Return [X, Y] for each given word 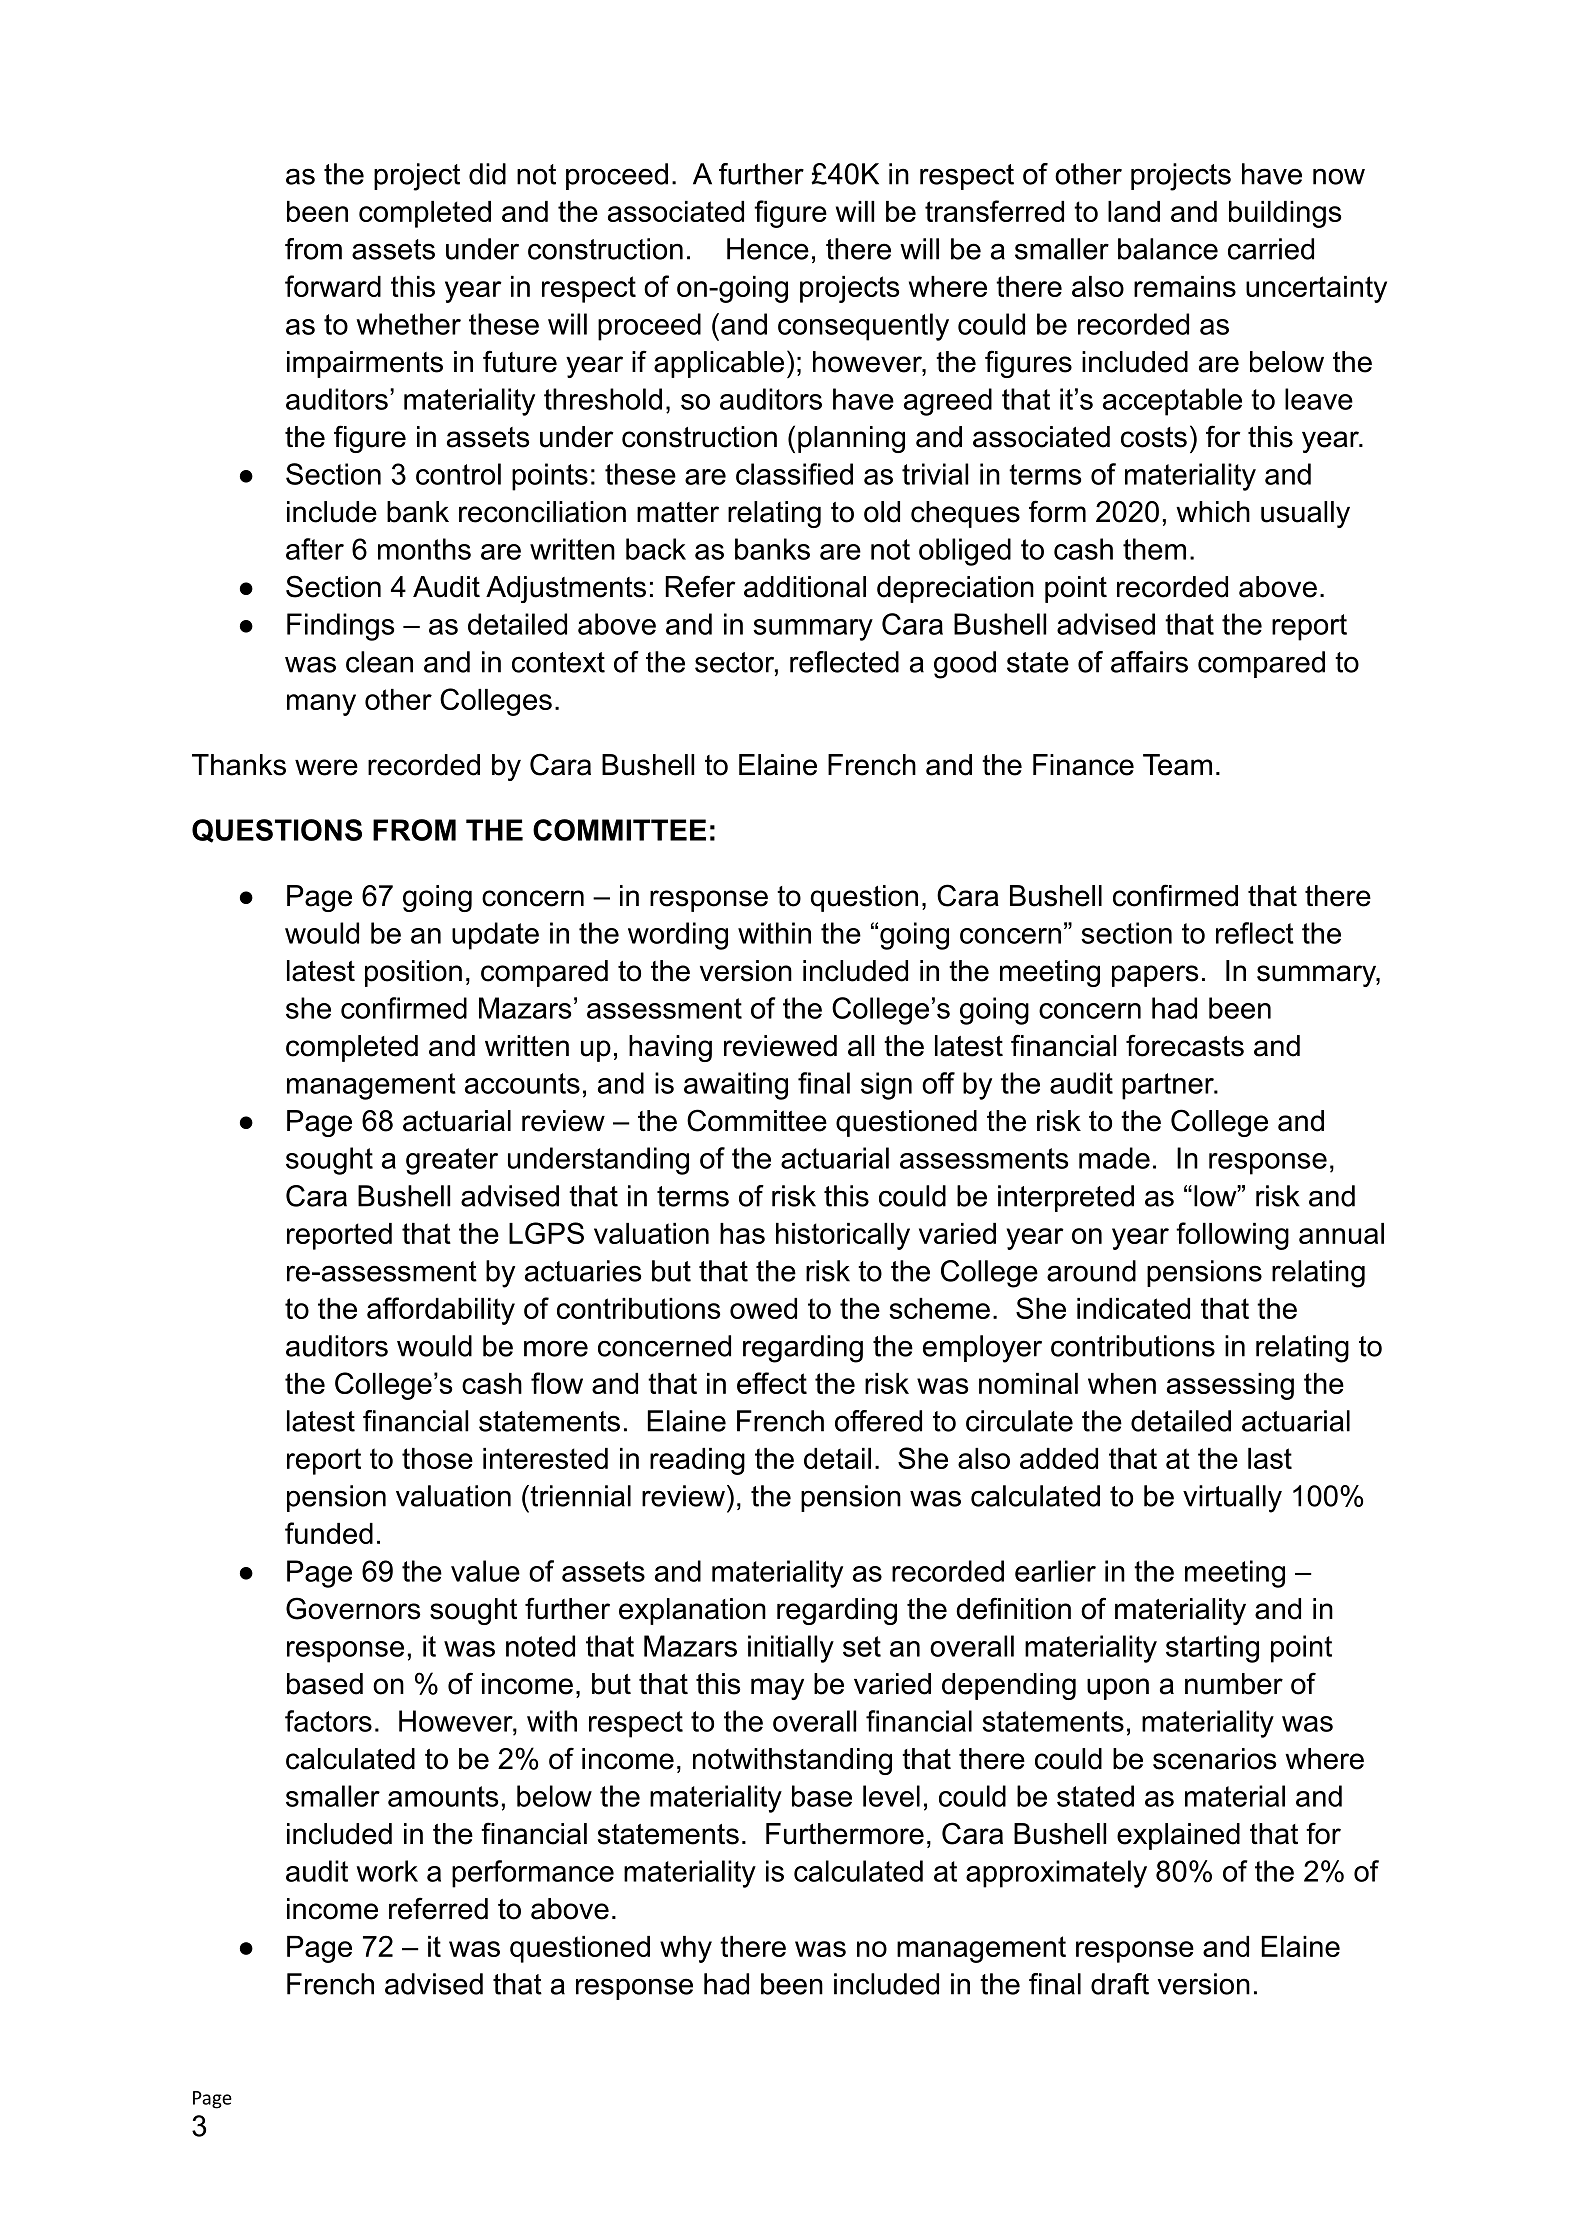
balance [1168, 249]
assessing [1230, 1386]
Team [1177, 765]
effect [772, 1383]
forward [333, 286]
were [326, 767]
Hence [768, 249]
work [387, 1871]
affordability [441, 1311]
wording [678, 936]
